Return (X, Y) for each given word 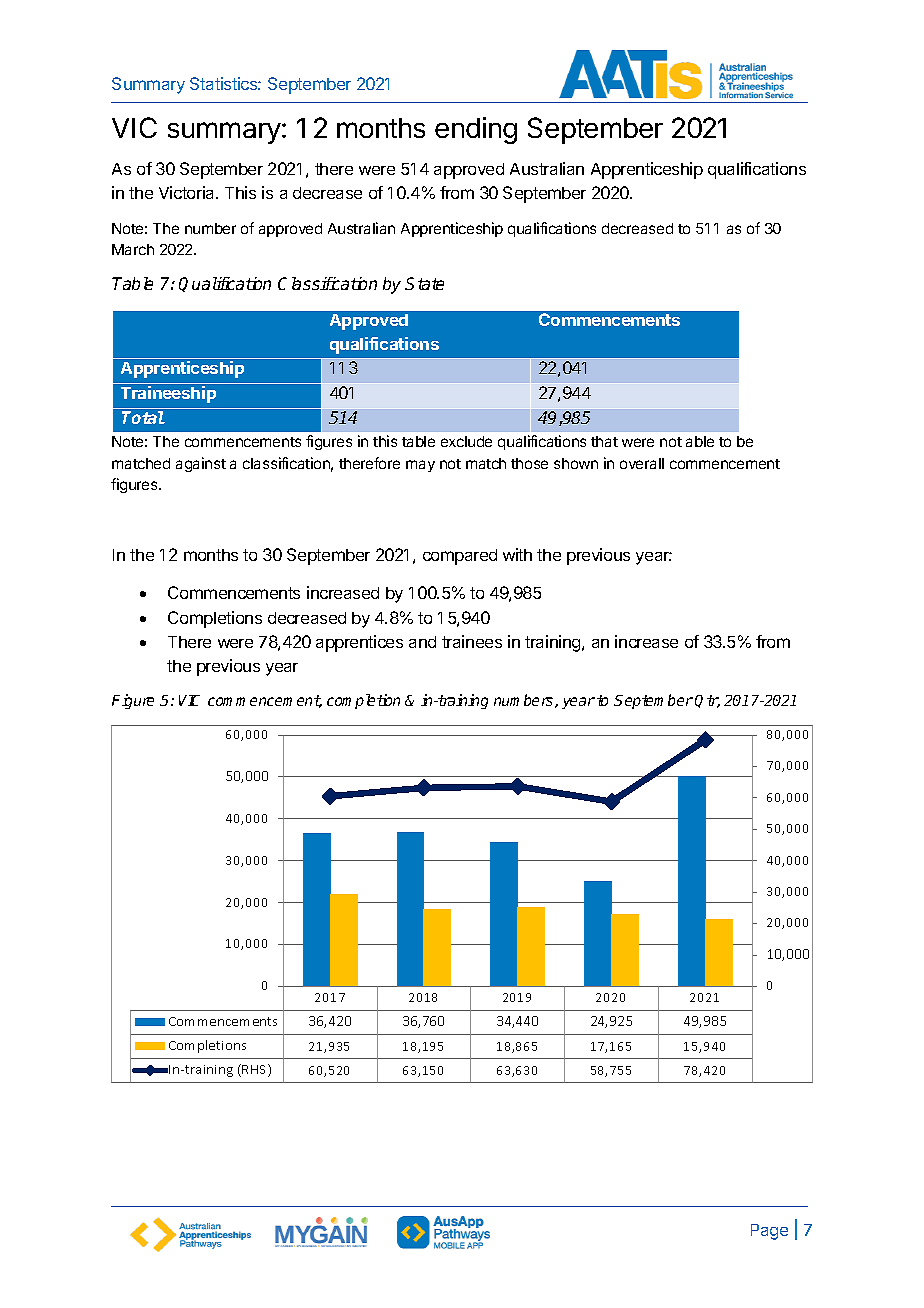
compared (460, 557)
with (517, 554)
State (424, 283)
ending (476, 130)
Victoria (188, 192)
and (422, 642)
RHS (255, 1070)
